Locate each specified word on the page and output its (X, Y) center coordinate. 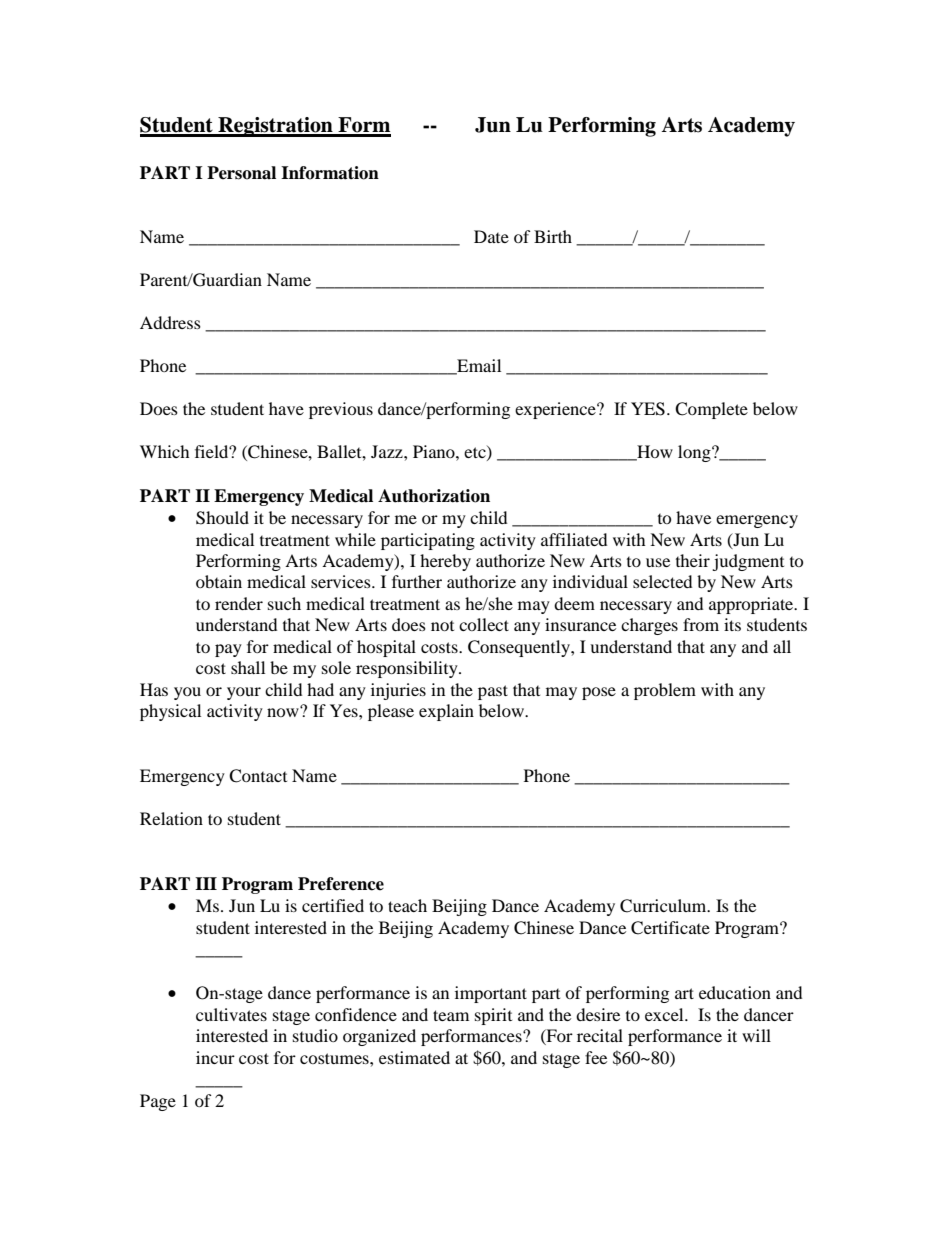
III (206, 883)
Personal (241, 173)
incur (215, 1057)
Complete (711, 410)
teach (407, 905)
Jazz (388, 451)
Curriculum (664, 906)
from (701, 624)
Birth (553, 236)
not (442, 625)
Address (170, 322)
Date (491, 236)
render (239, 603)
